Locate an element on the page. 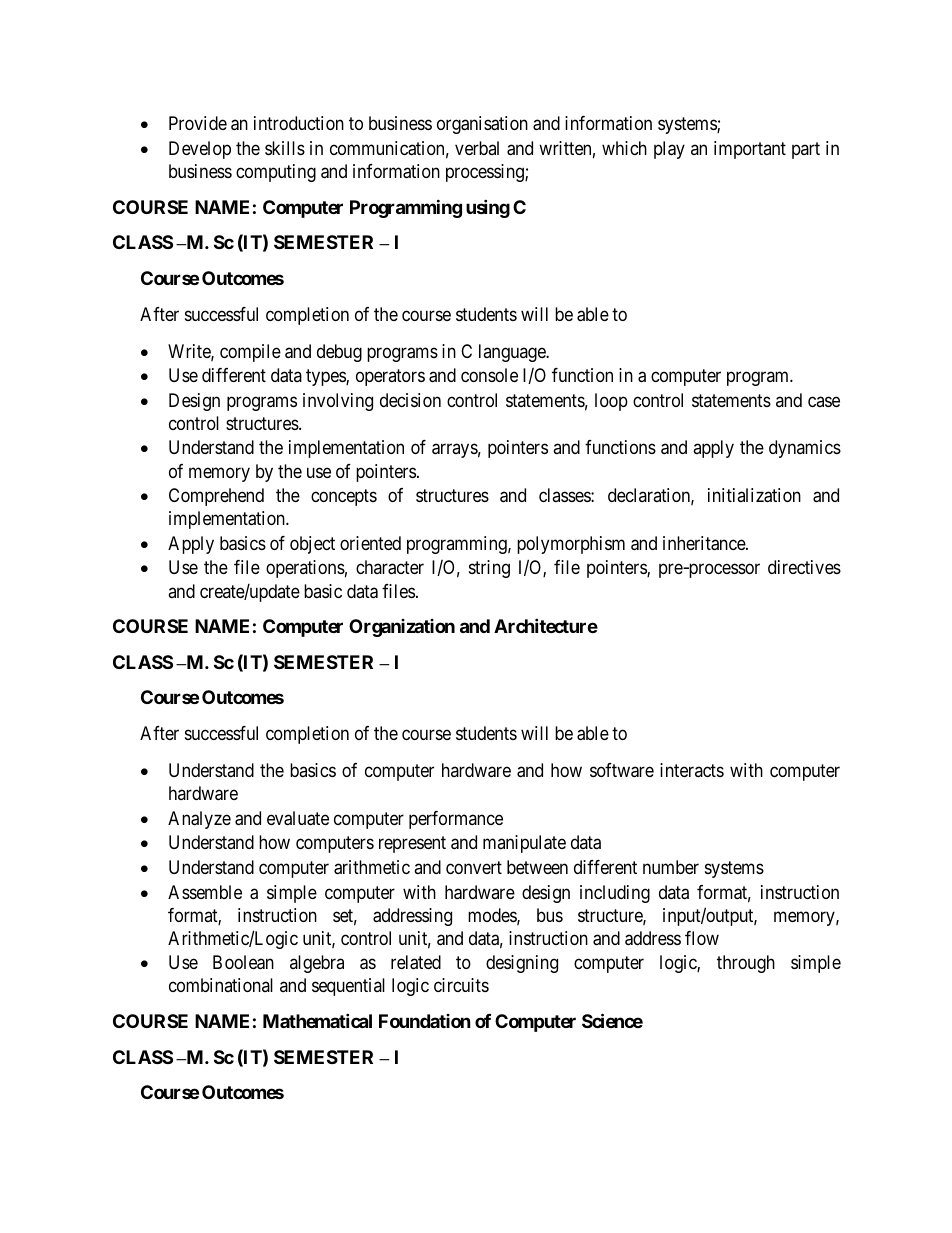 The width and height of the image is (952, 1233). object is located at coordinates (312, 545).
